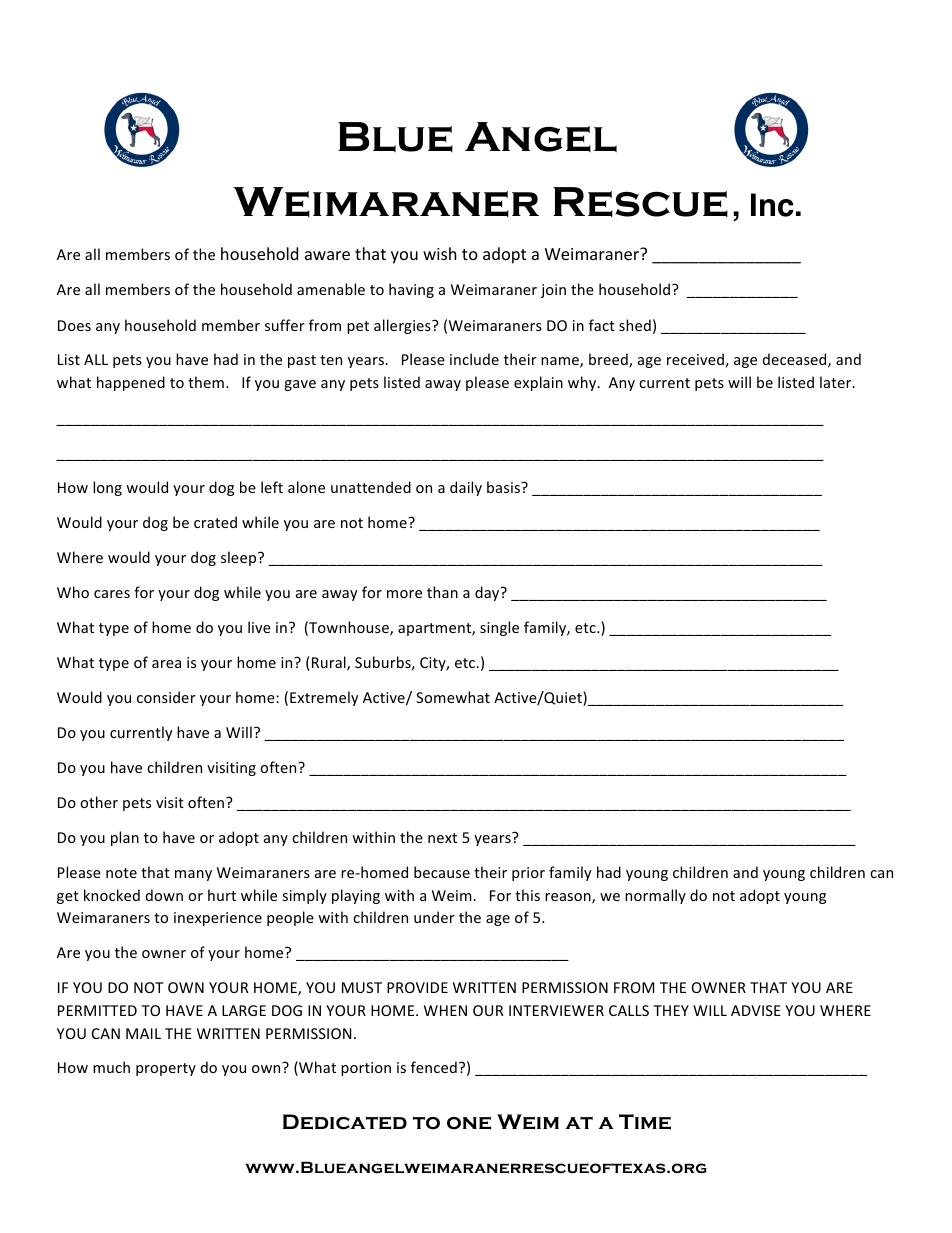 This screenshot has height=1233, width=952. What do you see at coordinates (635, 325) in the screenshot?
I see `shed` at bounding box center [635, 325].
